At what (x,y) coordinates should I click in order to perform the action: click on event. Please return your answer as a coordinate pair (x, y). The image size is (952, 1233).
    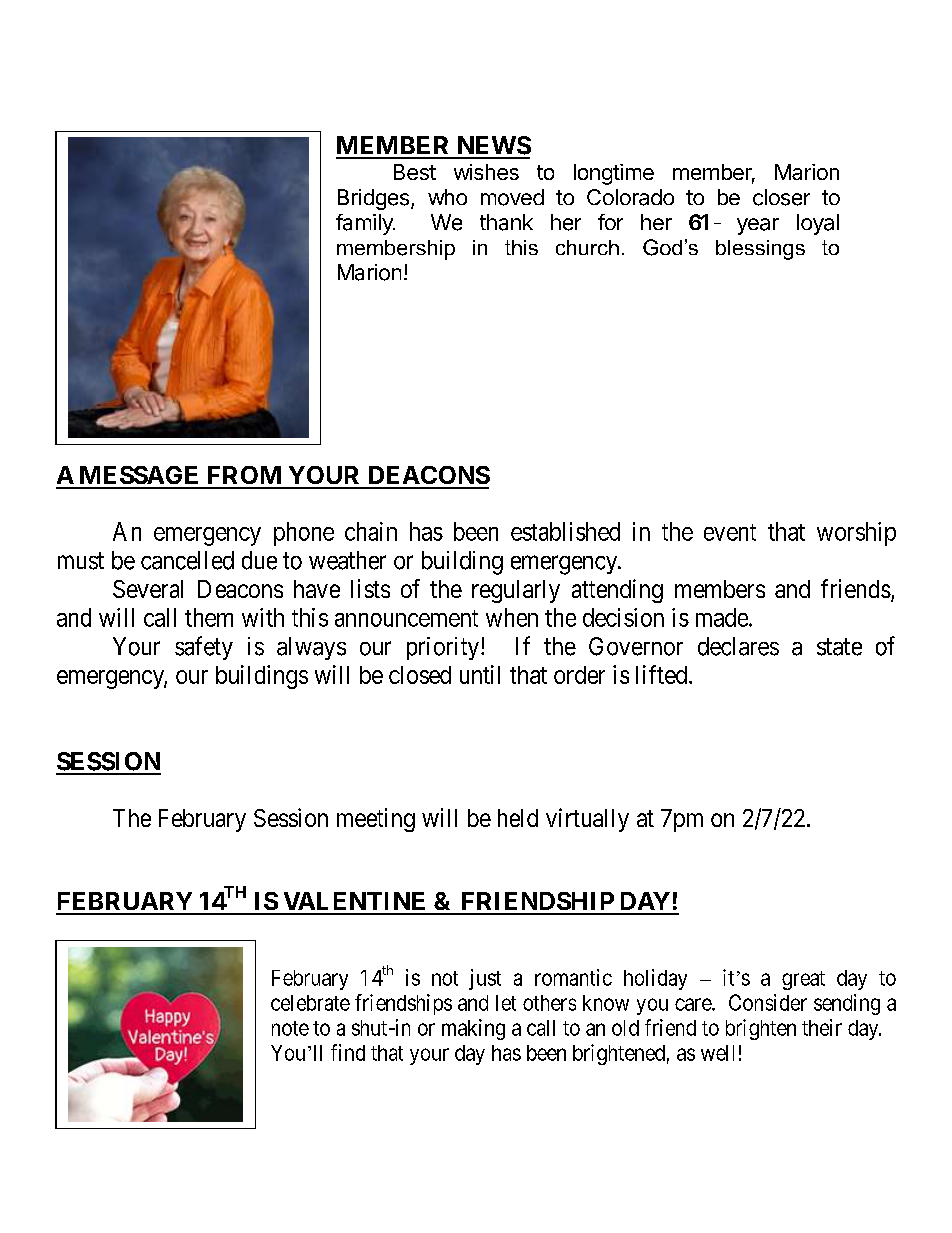
    Looking at the image, I should click on (730, 532).
